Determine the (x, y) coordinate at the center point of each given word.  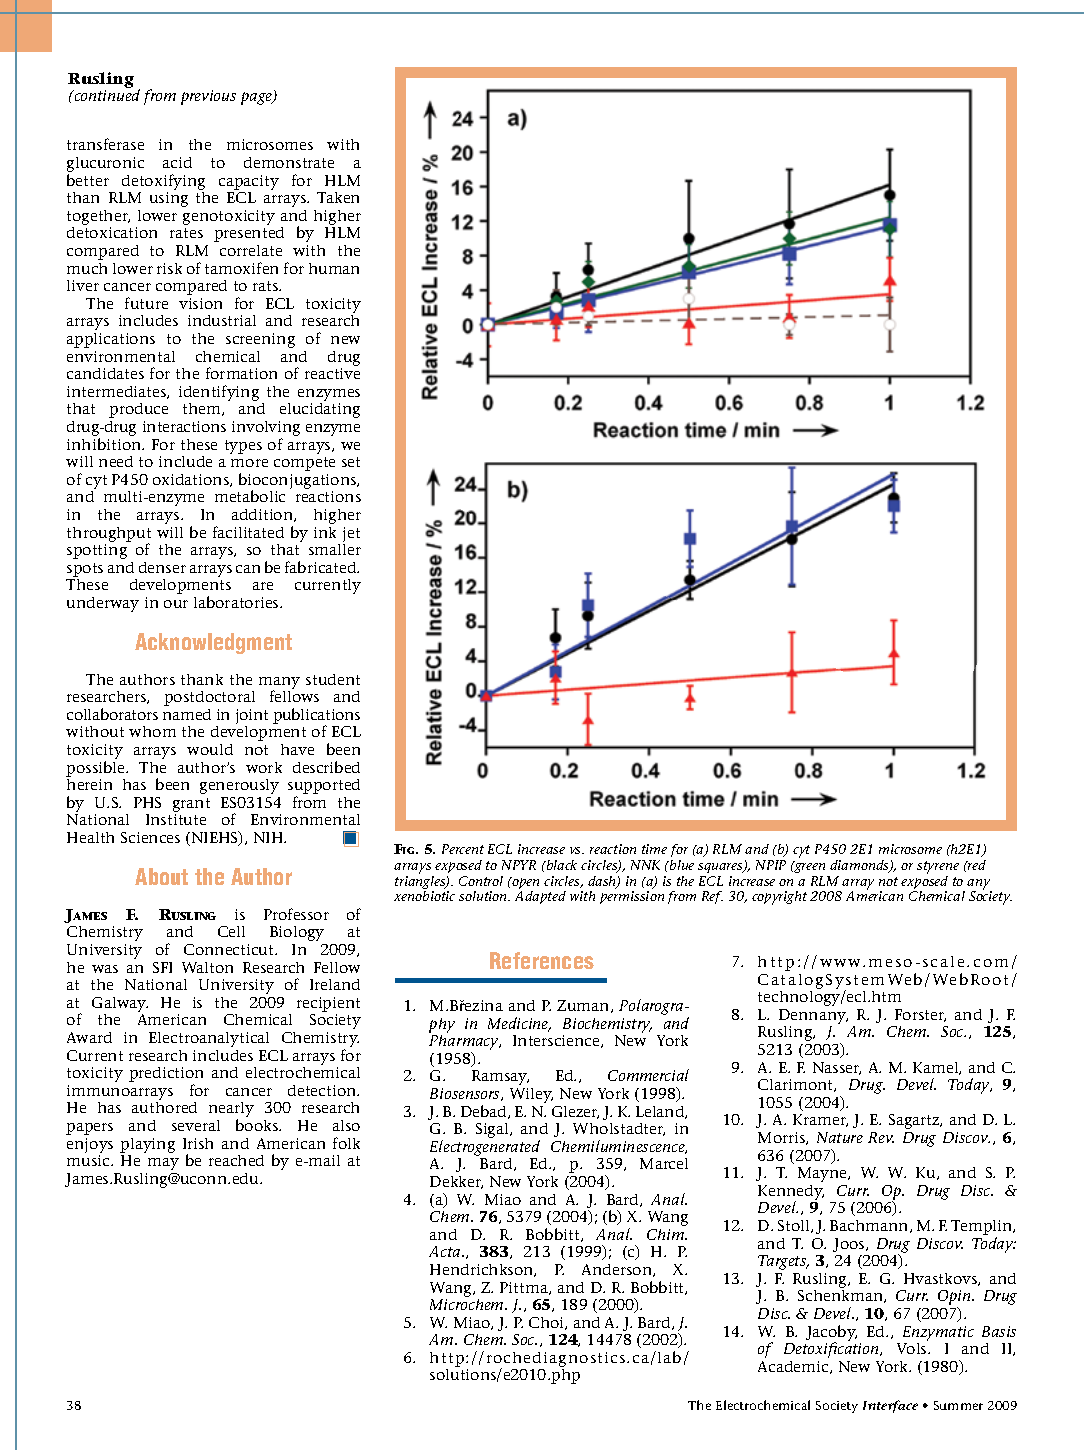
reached (236, 1160)
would (210, 749)
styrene (938, 867)
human (334, 268)
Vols (913, 1348)
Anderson (618, 1270)
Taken (338, 197)
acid (177, 162)
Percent (463, 849)
